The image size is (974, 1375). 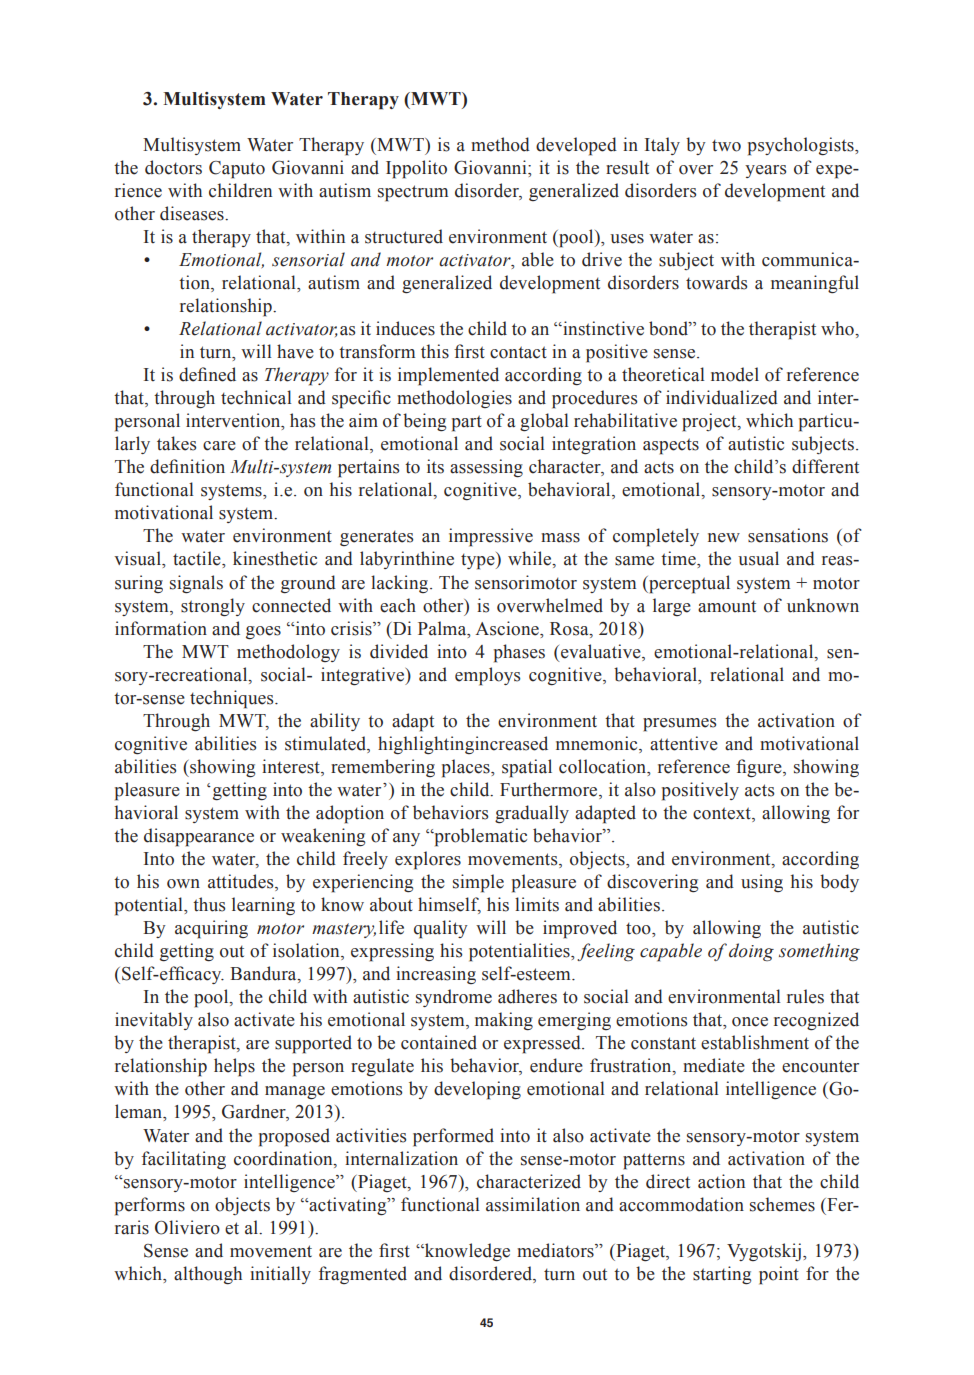 What do you see at coordinates (208, 1275) in the screenshot?
I see `although` at bounding box center [208, 1275].
